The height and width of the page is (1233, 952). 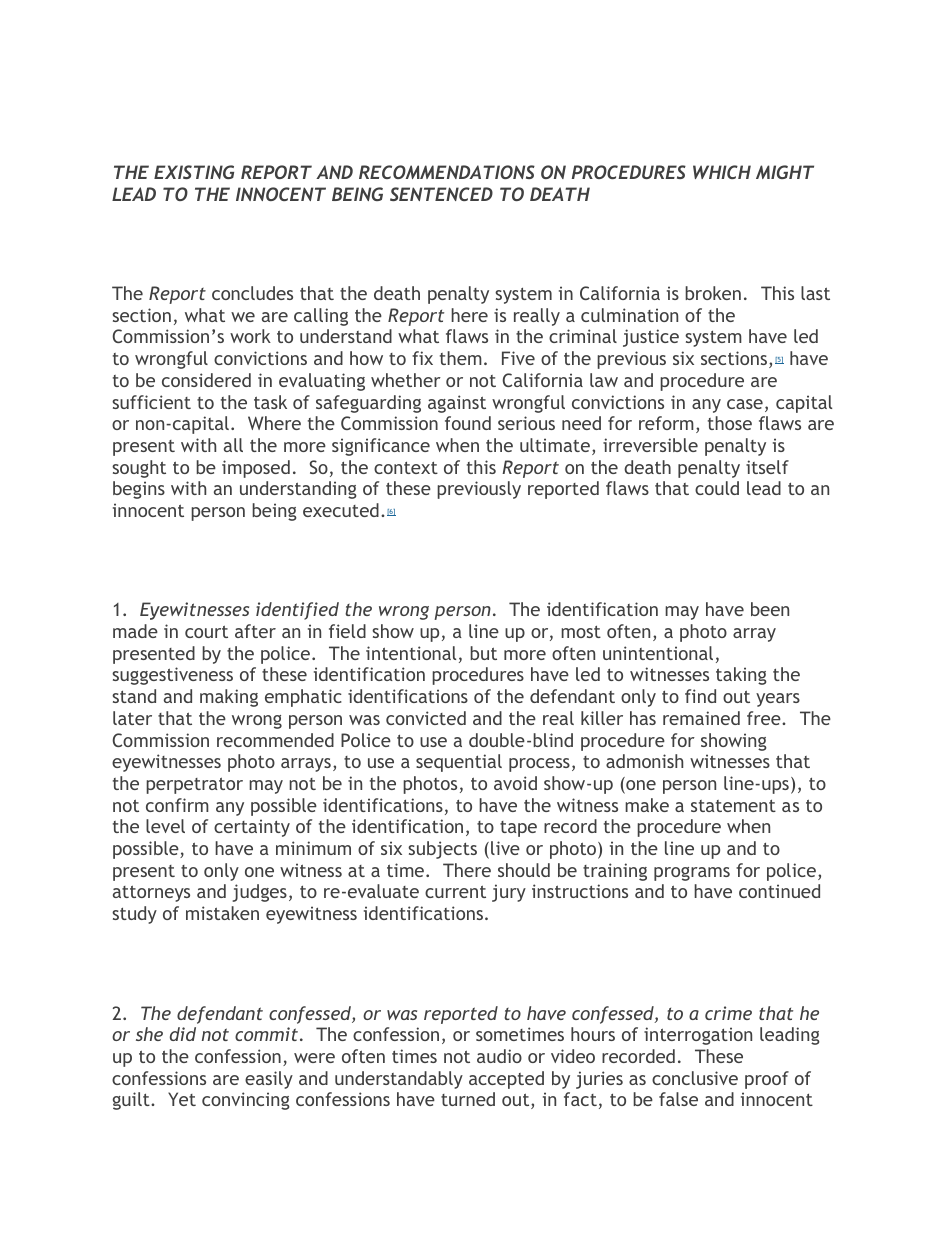 I want to click on perpetrator, so click(x=194, y=785).
